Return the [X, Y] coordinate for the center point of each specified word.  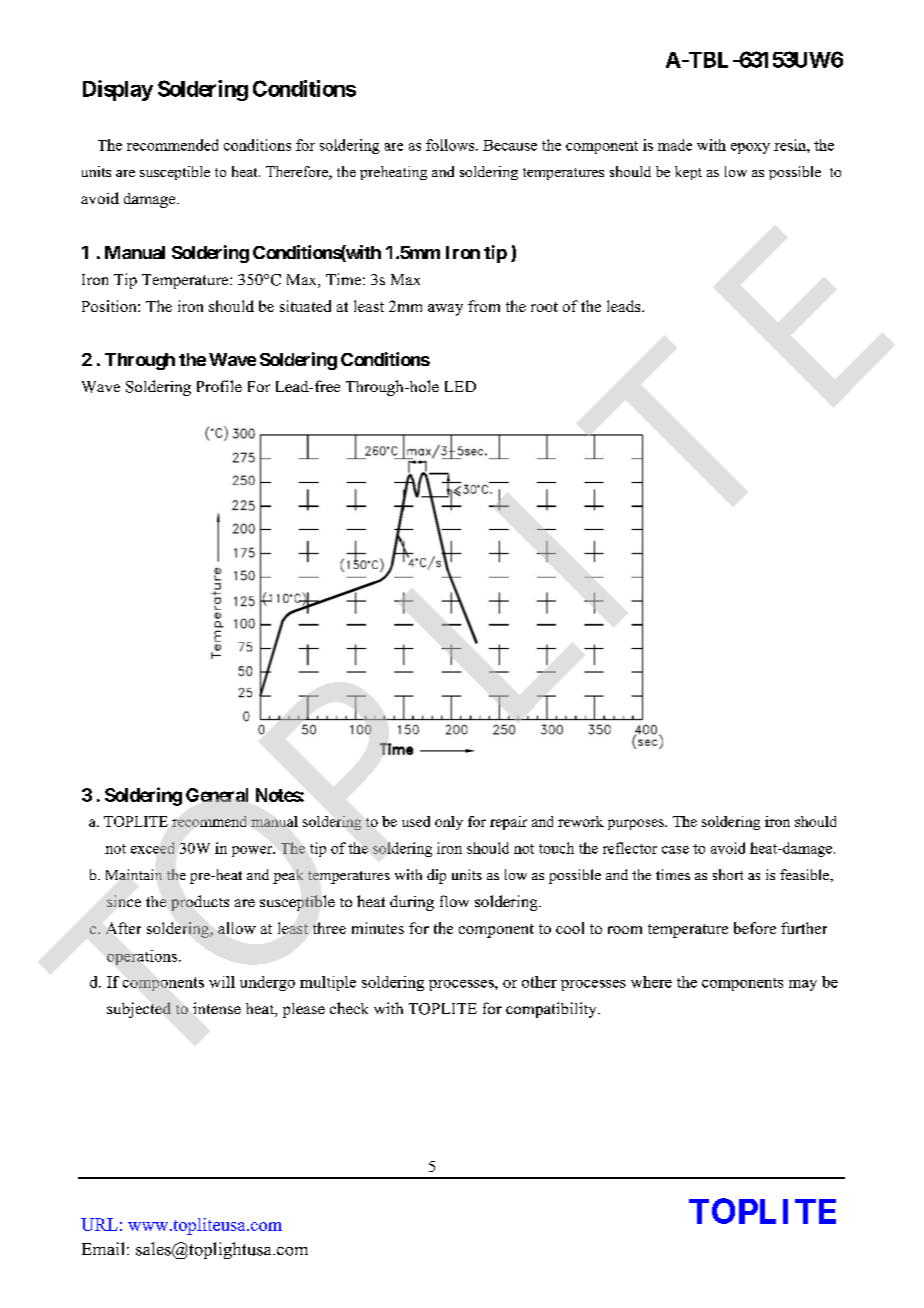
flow [454, 901]
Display [118, 90]
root [544, 307]
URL [99, 1224]
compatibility [552, 1010]
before [755, 928]
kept [688, 173]
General [217, 795]
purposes [637, 824]
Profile [219, 386]
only [449, 823]
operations [143, 957]
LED [460, 386]
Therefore [298, 173]
